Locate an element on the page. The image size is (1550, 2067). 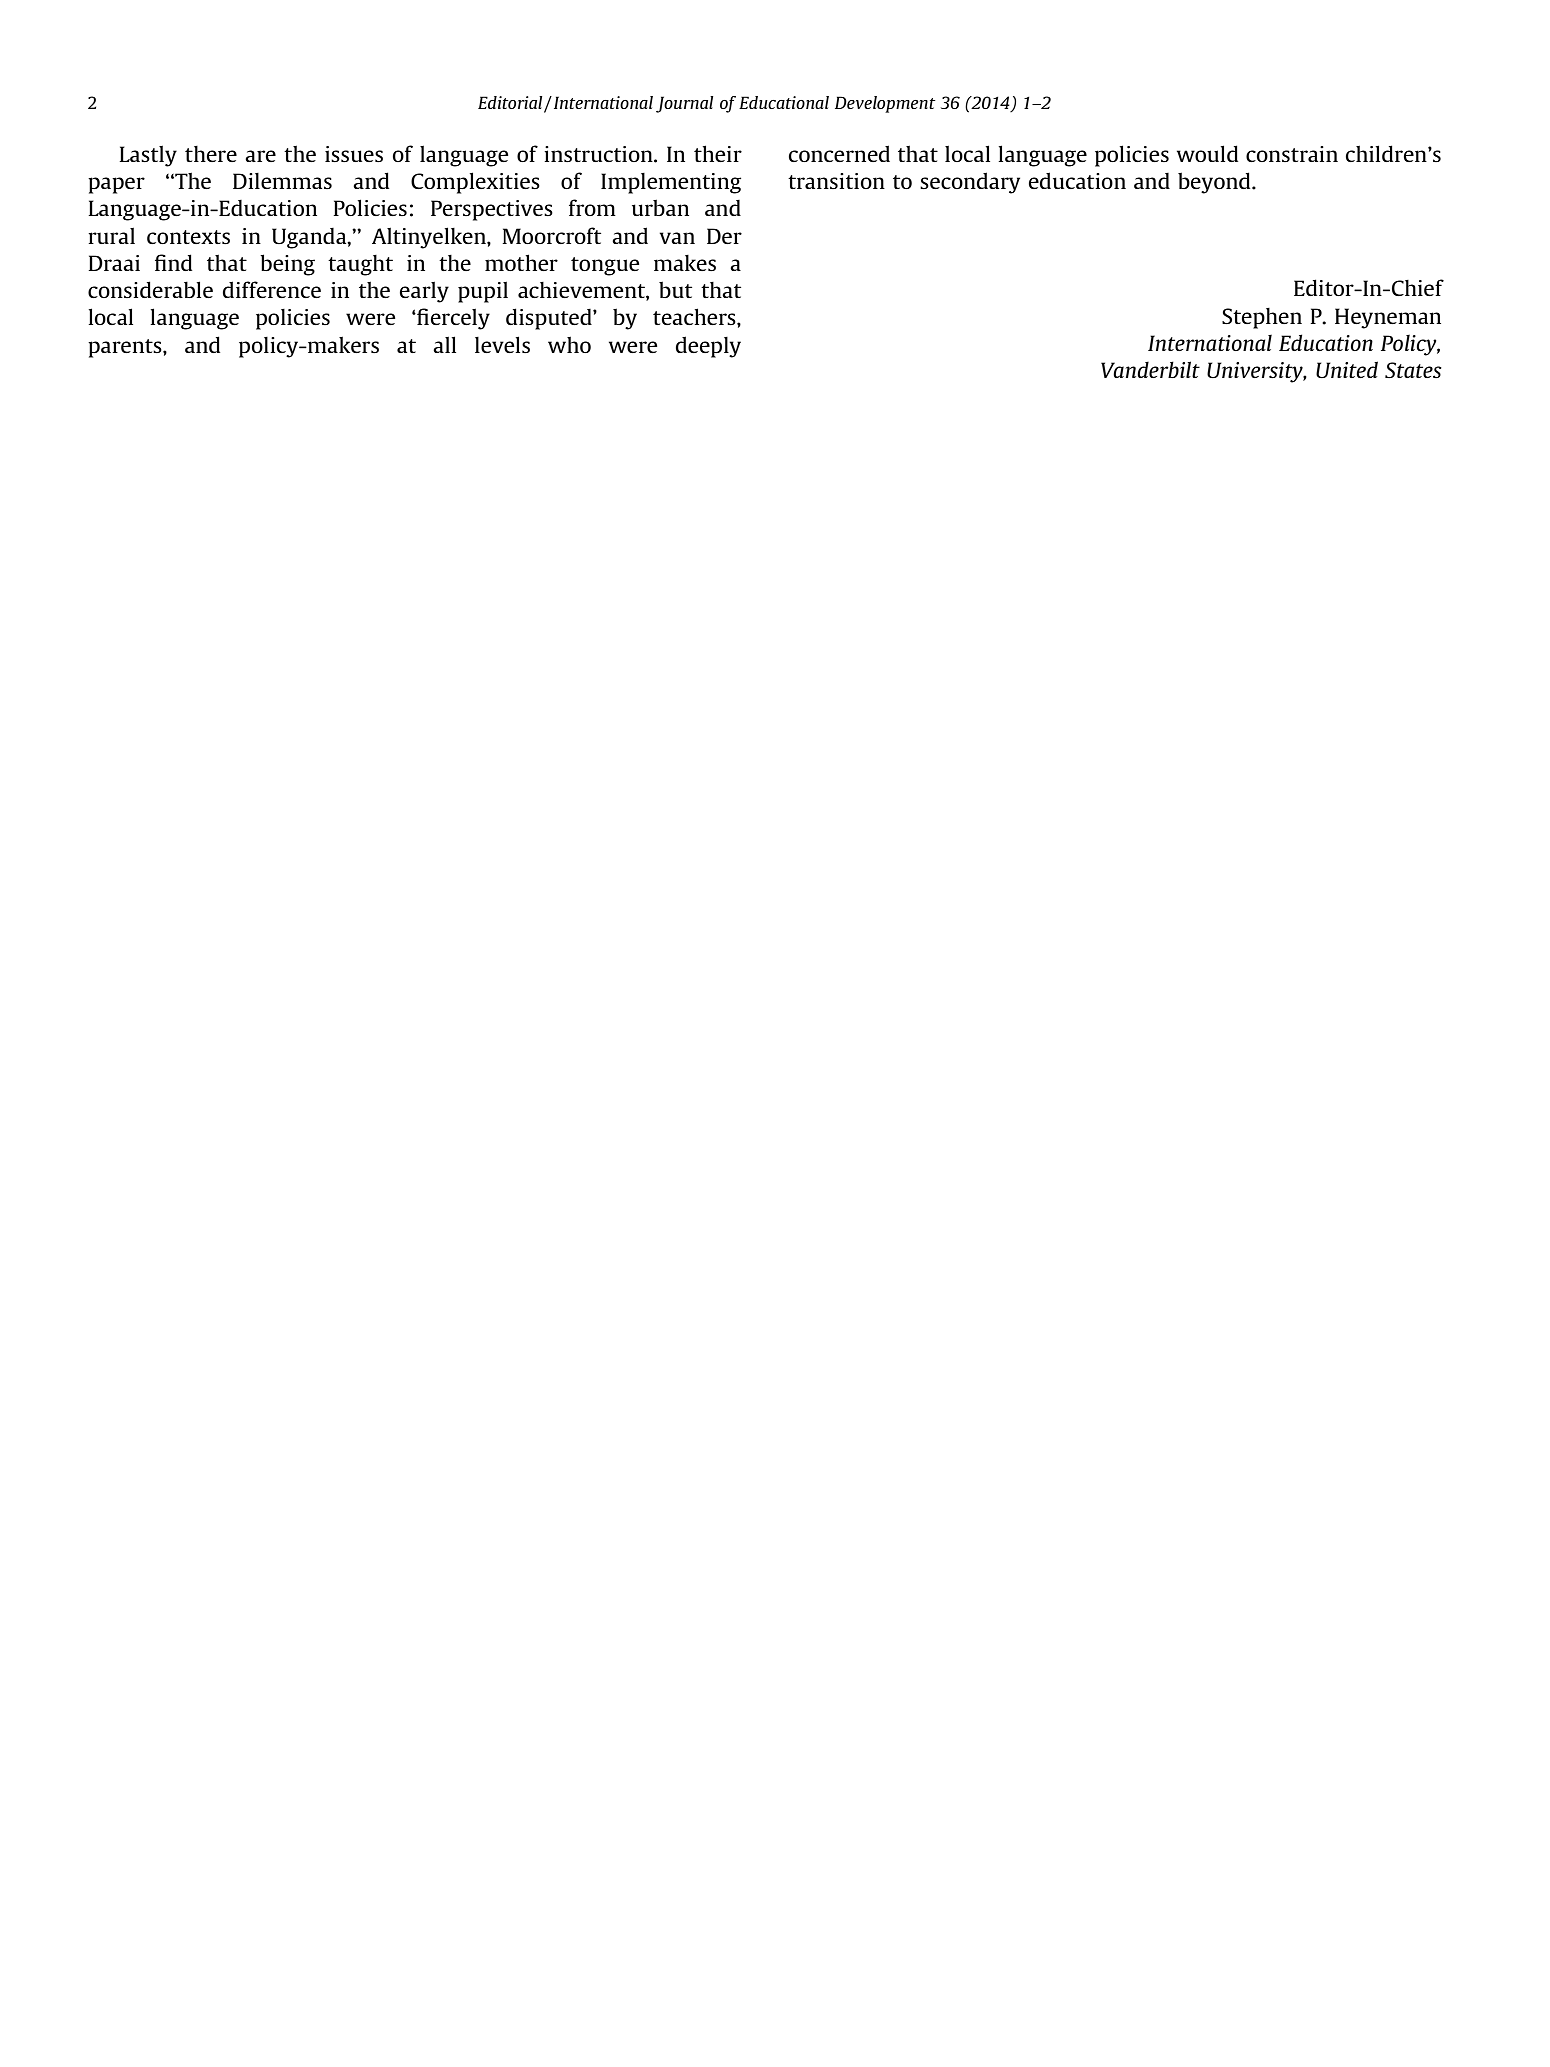
transition is located at coordinates (836, 181).
